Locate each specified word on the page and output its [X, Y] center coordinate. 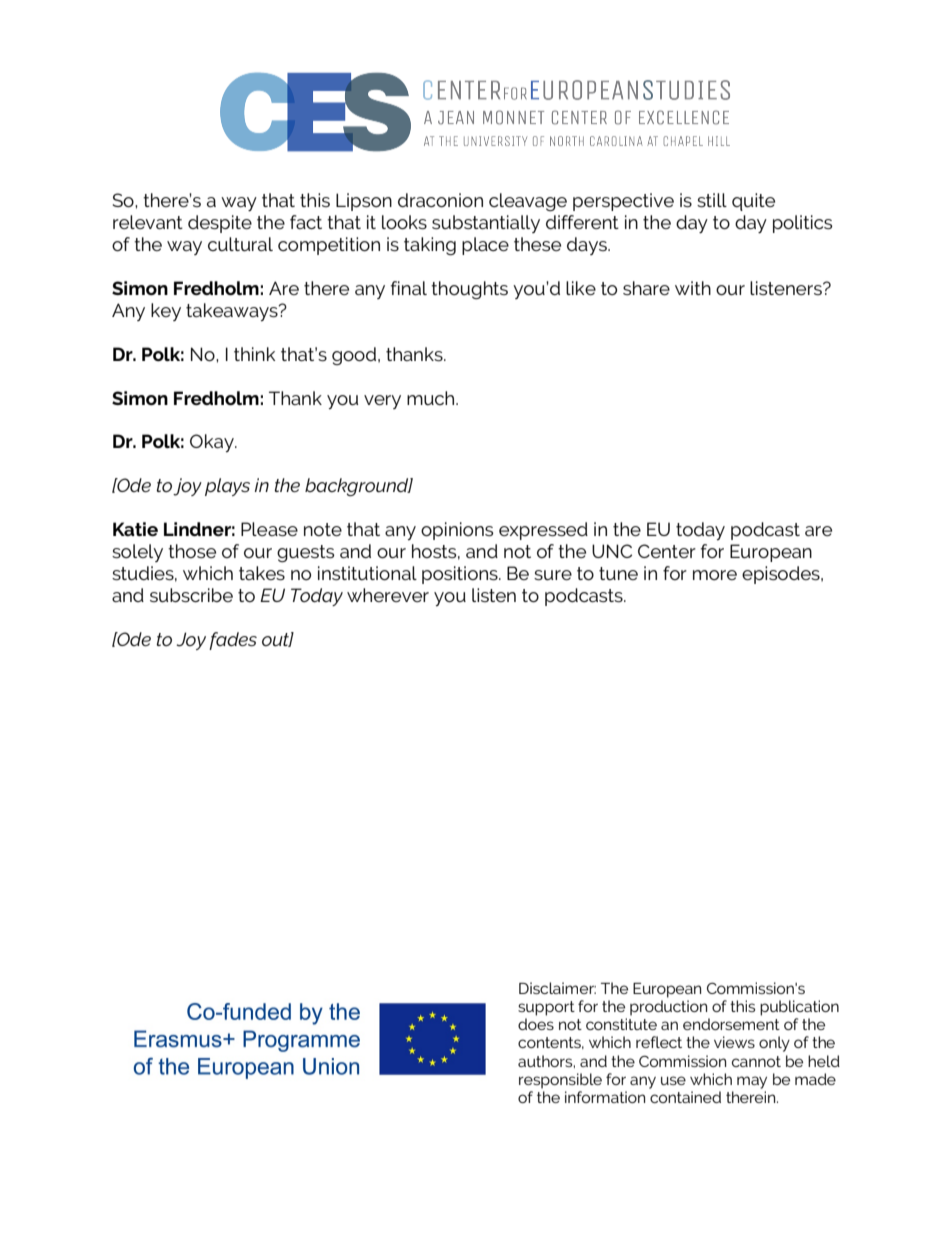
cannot [756, 1061]
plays [227, 487]
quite [753, 202]
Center [667, 551]
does [536, 1024]
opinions [457, 531]
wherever [388, 595]
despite [220, 224]
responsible [560, 1081]
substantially [486, 224]
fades [233, 641]
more [715, 575]
